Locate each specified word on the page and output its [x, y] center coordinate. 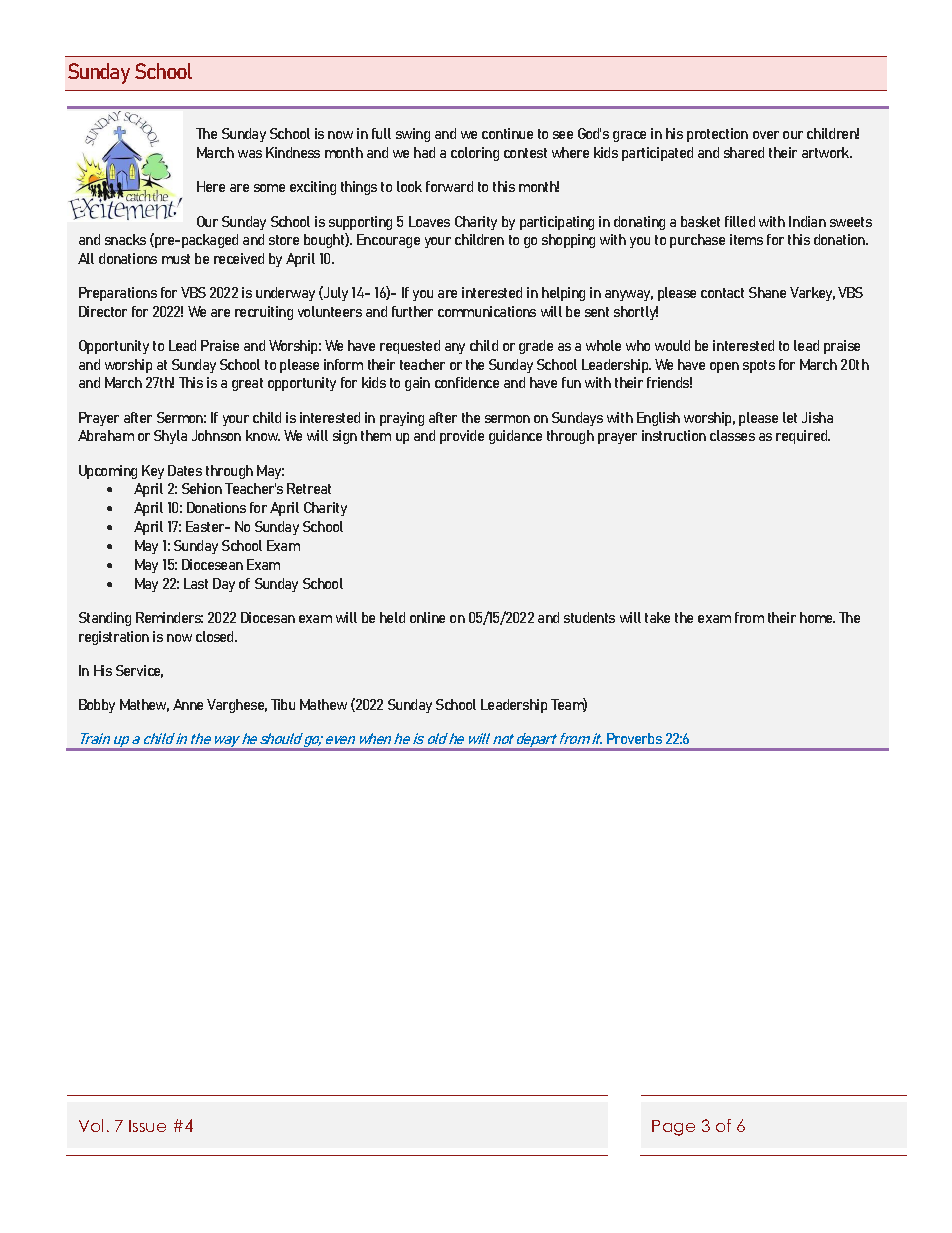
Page [673, 1128]
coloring [475, 154]
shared [744, 152]
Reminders [169, 617]
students [589, 617]
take [657, 617]
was [250, 154]
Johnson [216, 435]
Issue [147, 1126]
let [790, 417]
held [392, 617]
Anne [188, 704]
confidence [467, 382]
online [427, 617]
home [817, 617]
